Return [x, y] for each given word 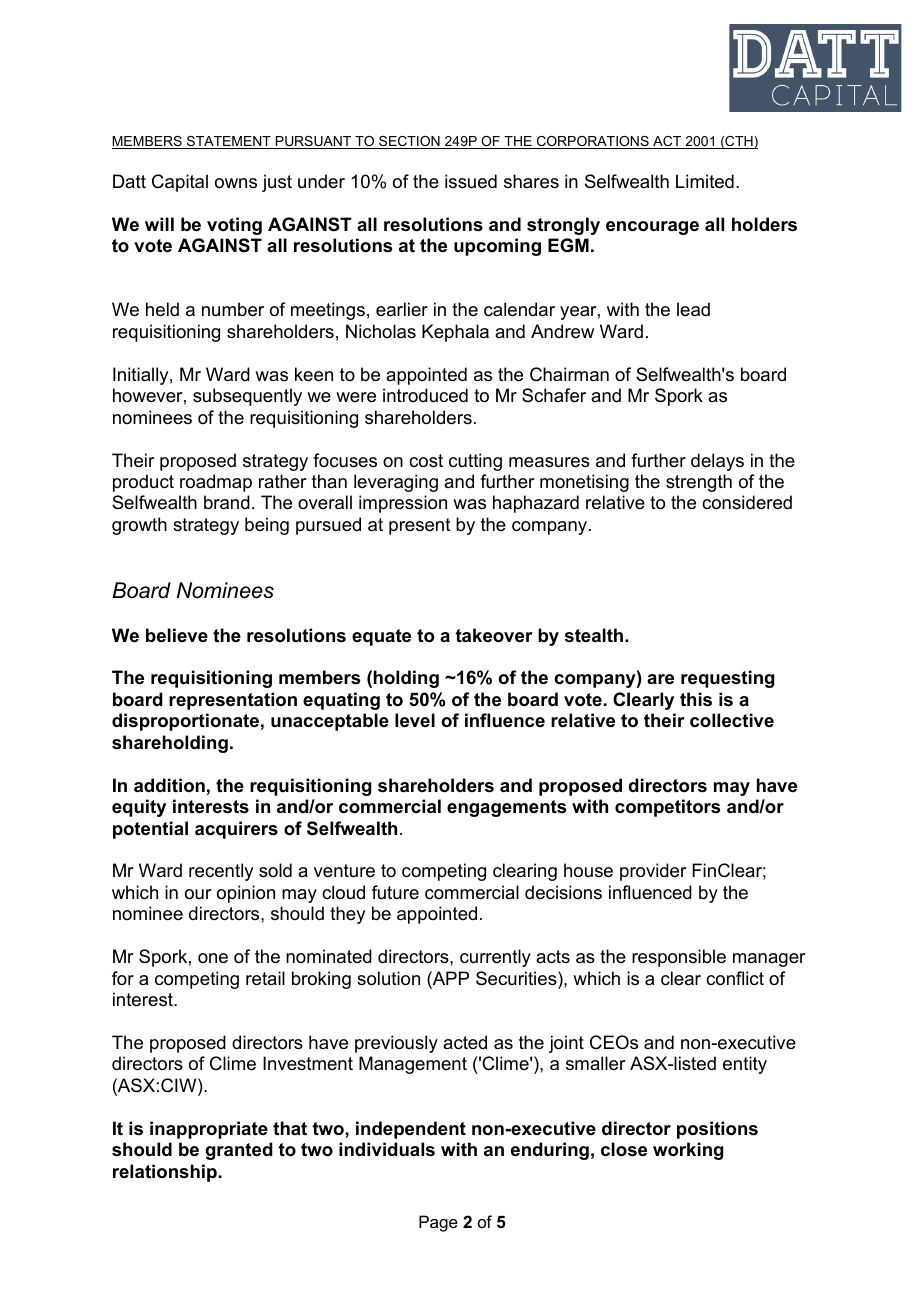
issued [471, 181]
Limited [705, 181]
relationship [165, 1173]
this [696, 699]
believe [177, 635]
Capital [180, 183]
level [415, 720]
